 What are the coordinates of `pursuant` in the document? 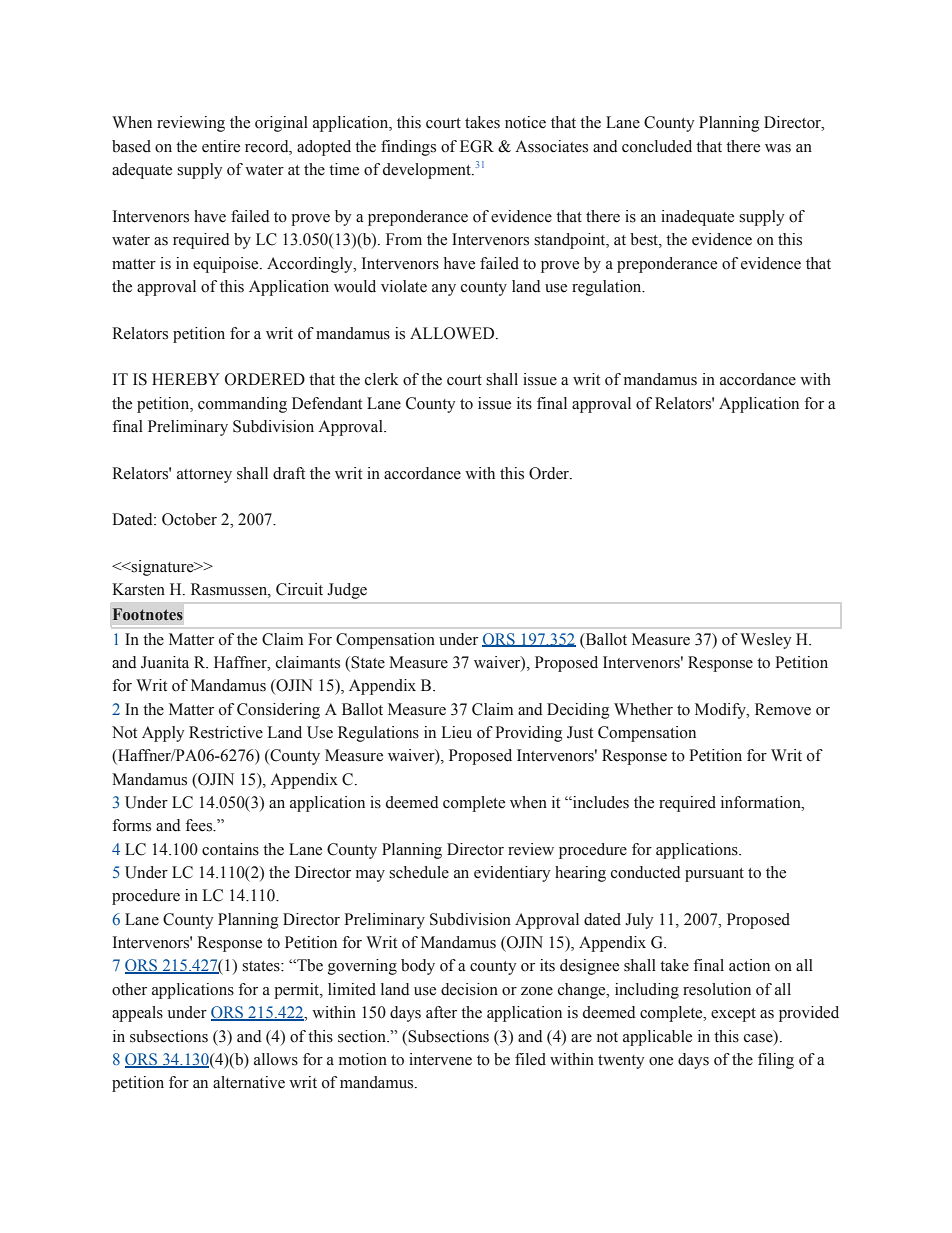 It's located at (714, 875).
